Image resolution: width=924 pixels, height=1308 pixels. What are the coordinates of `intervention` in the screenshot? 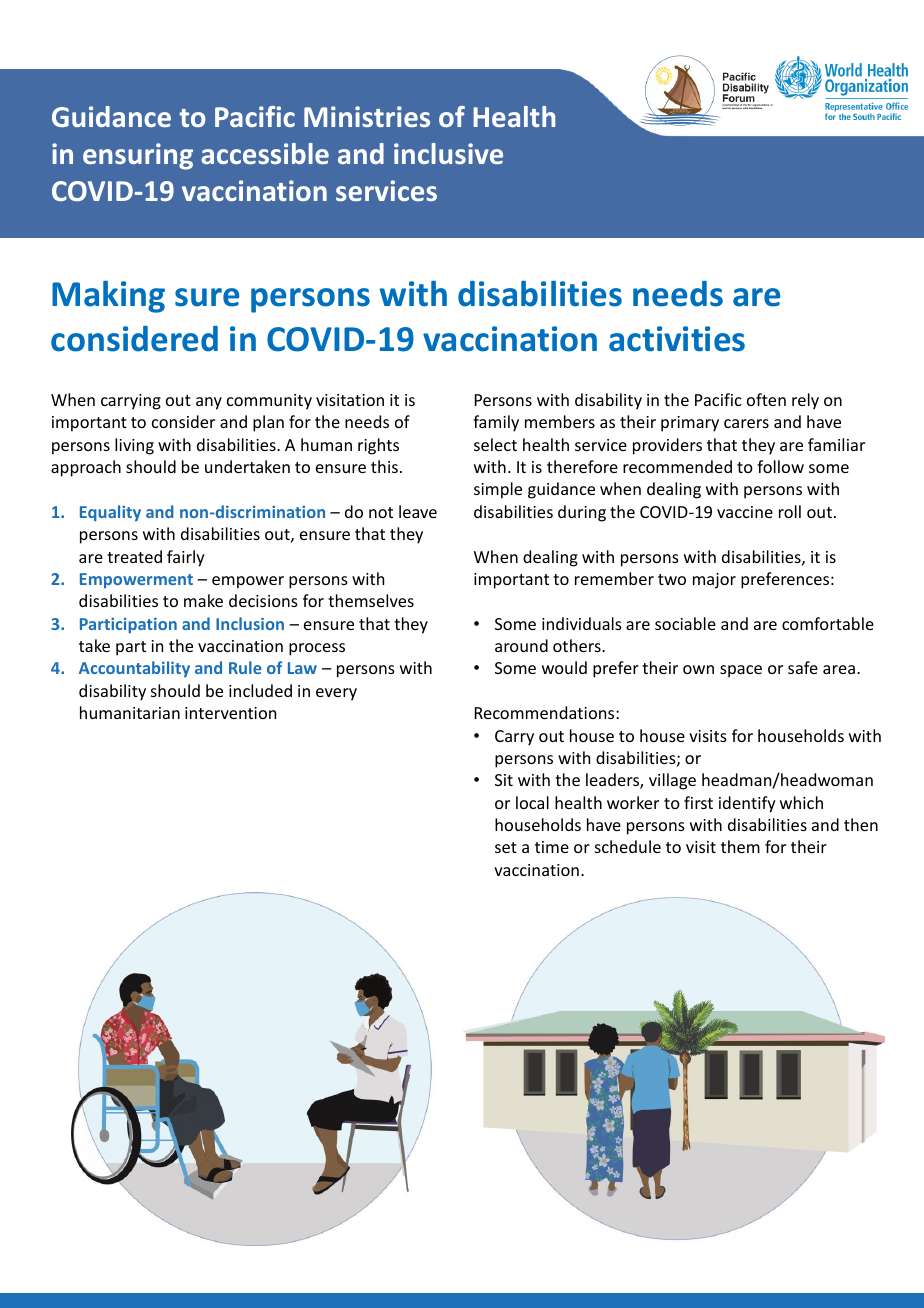 It's located at (230, 713).
